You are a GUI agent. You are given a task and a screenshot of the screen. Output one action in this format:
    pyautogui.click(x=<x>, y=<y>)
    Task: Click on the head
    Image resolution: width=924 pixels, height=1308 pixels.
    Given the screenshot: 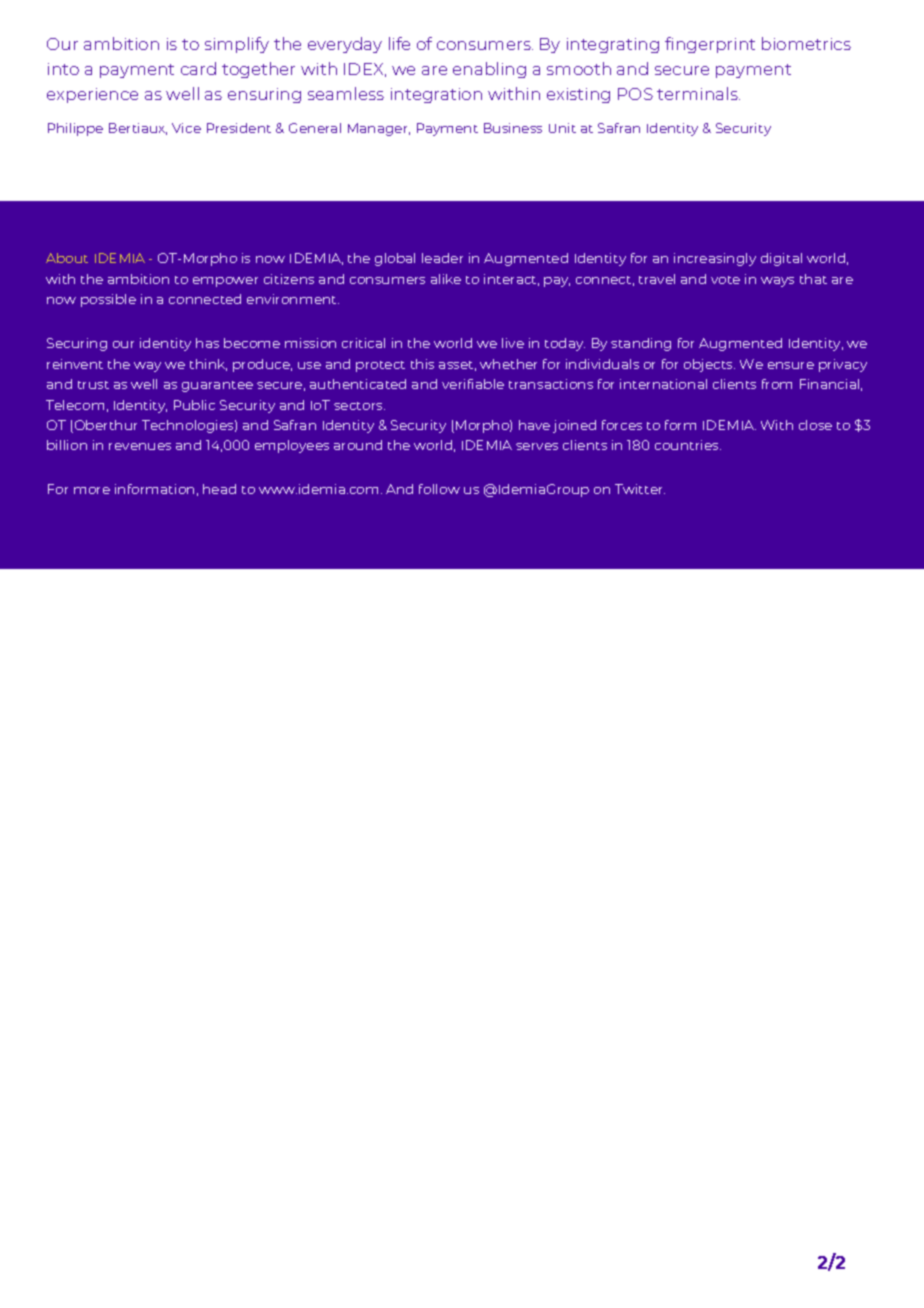 What is the action you would take?
    pyautogui.click(x=219, y=489)
